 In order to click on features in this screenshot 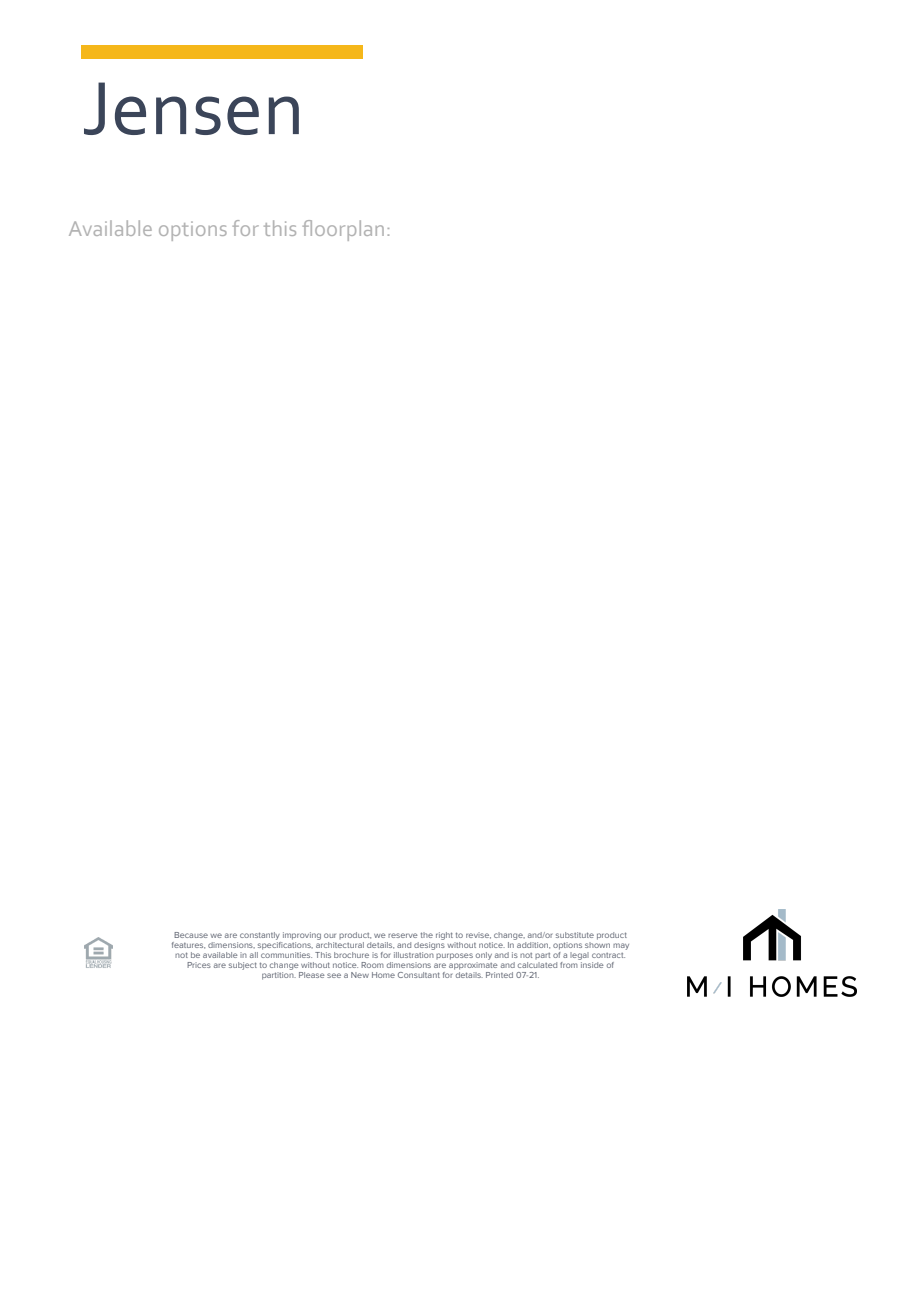, I will do `click(188, 945)`.
